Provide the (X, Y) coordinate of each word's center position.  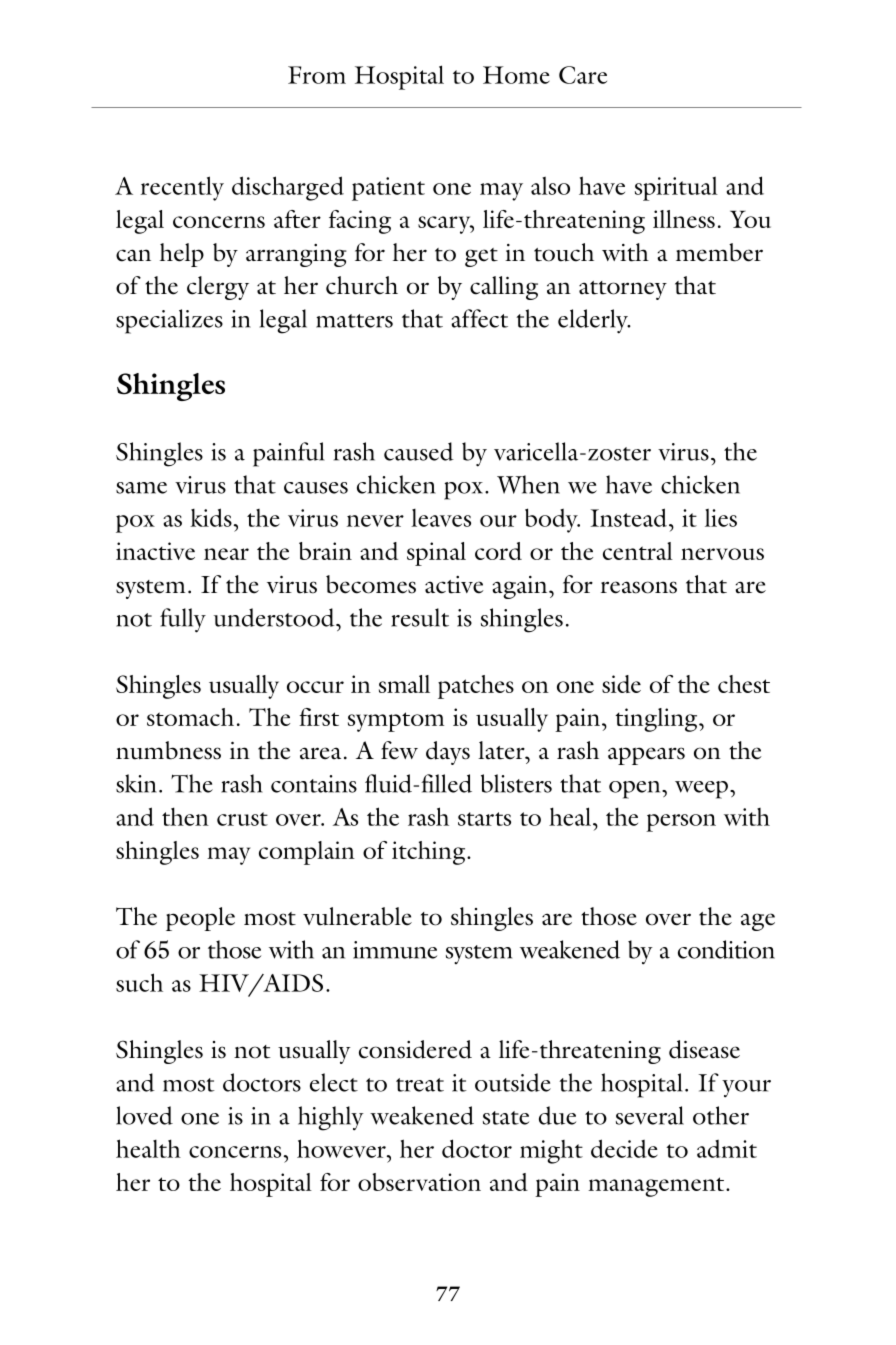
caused (419, 451)
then (185, 816)
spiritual (676, 188)
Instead (630, 517)
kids (211, 517)
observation (419, 1182)
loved (144, 1115)
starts (484, 819)
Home (516, 75)
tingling (657, 720)
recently (182, 188)
